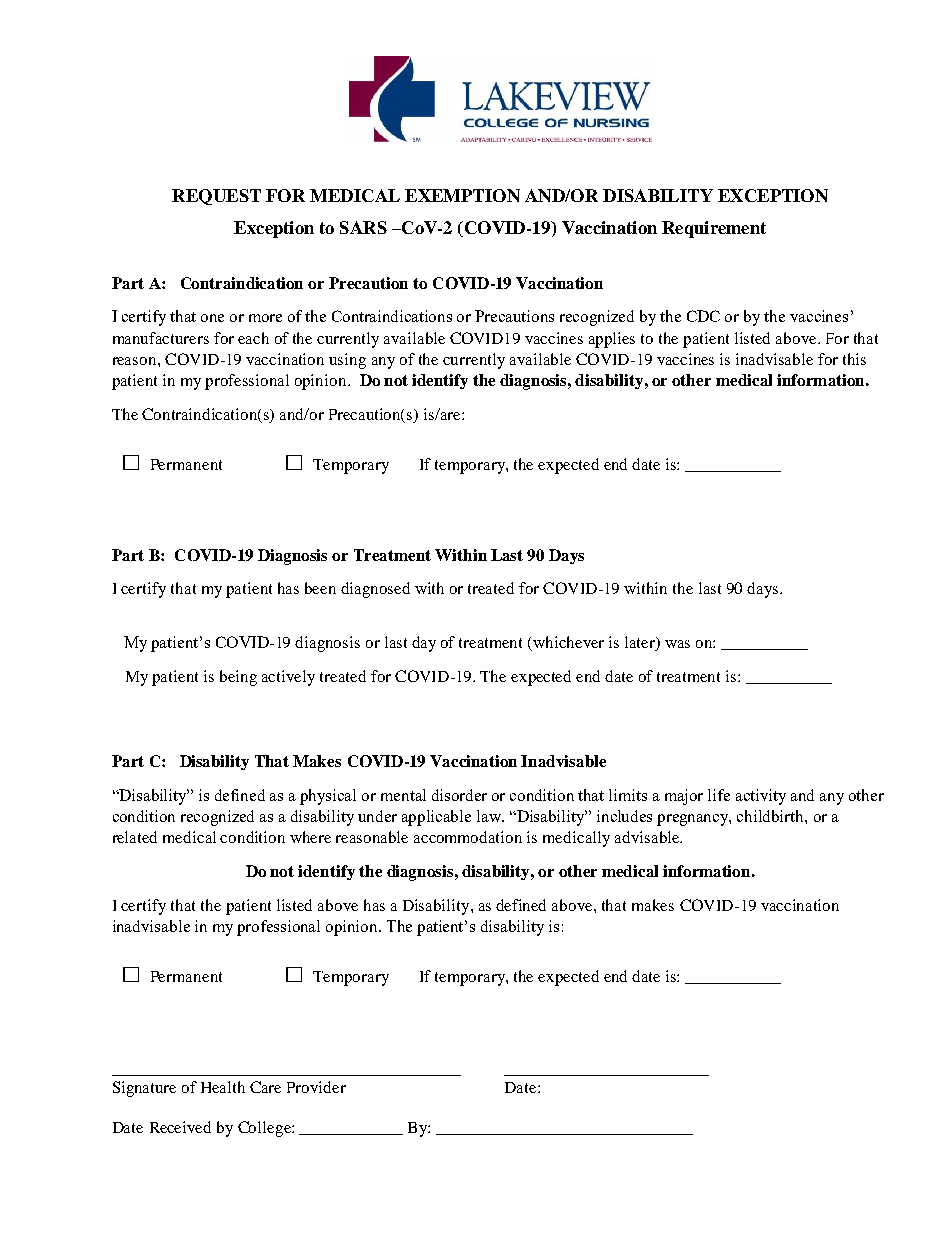 Image resolution: width=952 pixels, height=1233 pixels. What do you see at coordinates (677, 644) in the document?
I see `was` at bounding box center [677, 644].
